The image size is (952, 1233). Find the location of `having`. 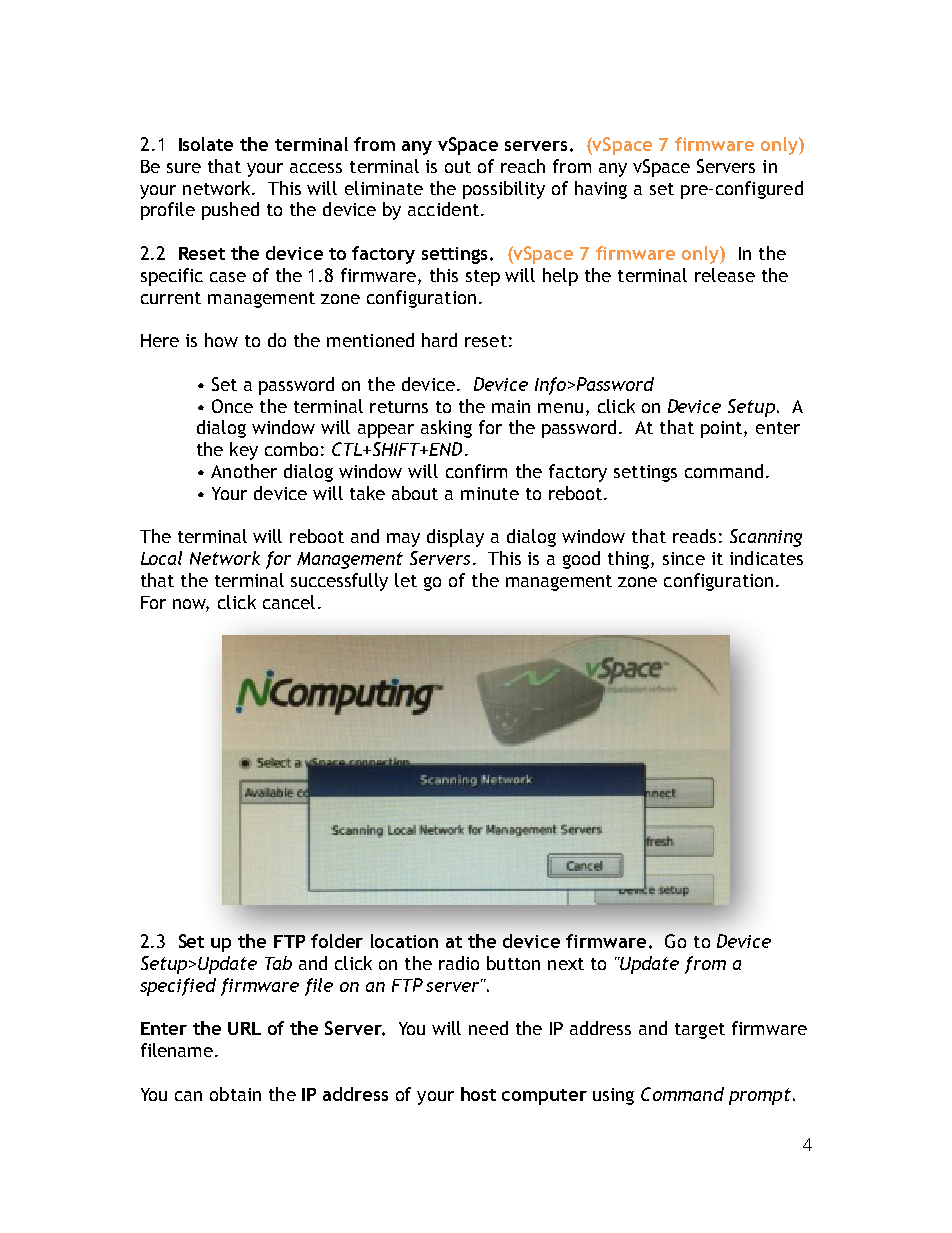

having is located at coordinates (601, 190).
